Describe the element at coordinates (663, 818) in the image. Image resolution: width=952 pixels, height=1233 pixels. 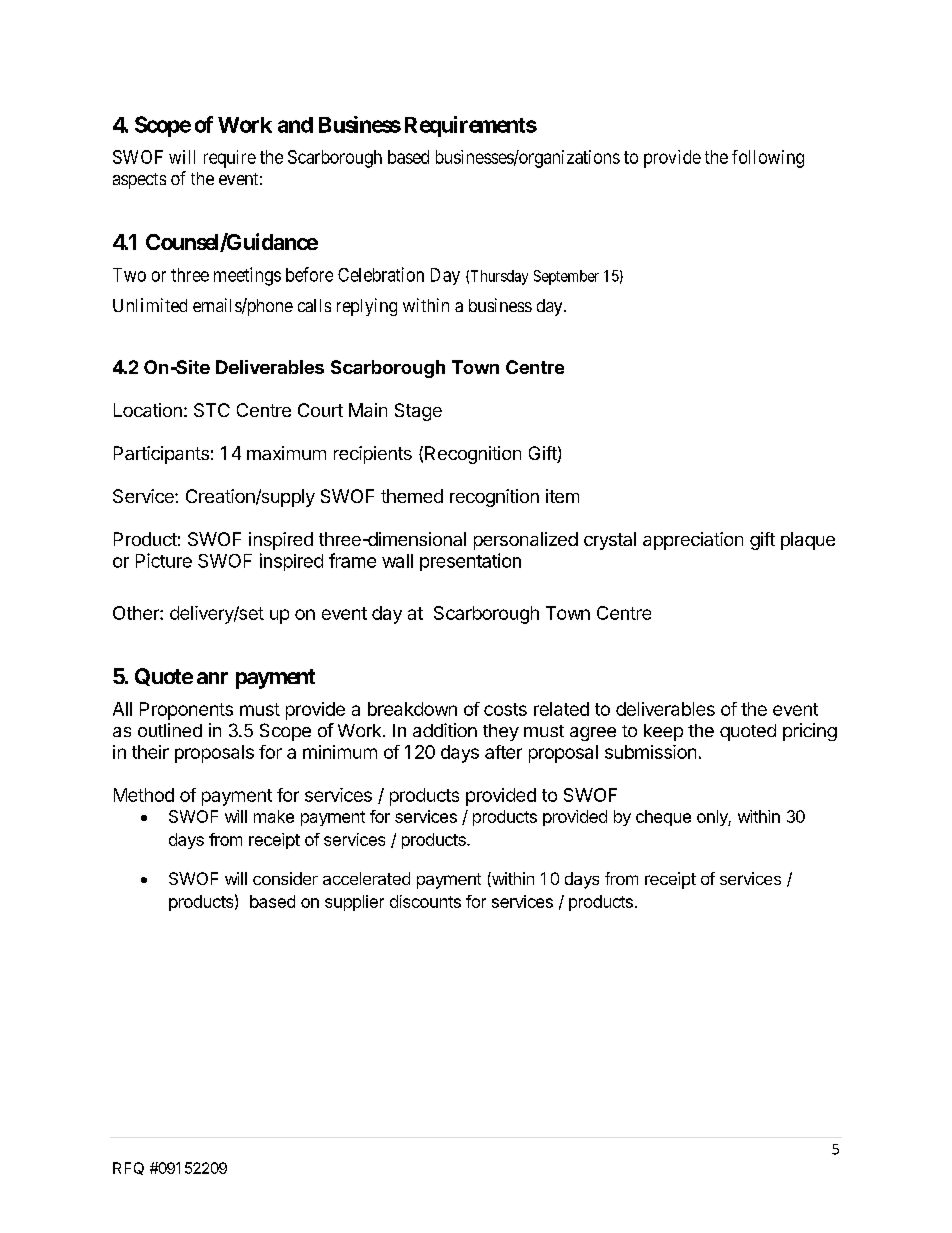
I see `cheque` at that location.
